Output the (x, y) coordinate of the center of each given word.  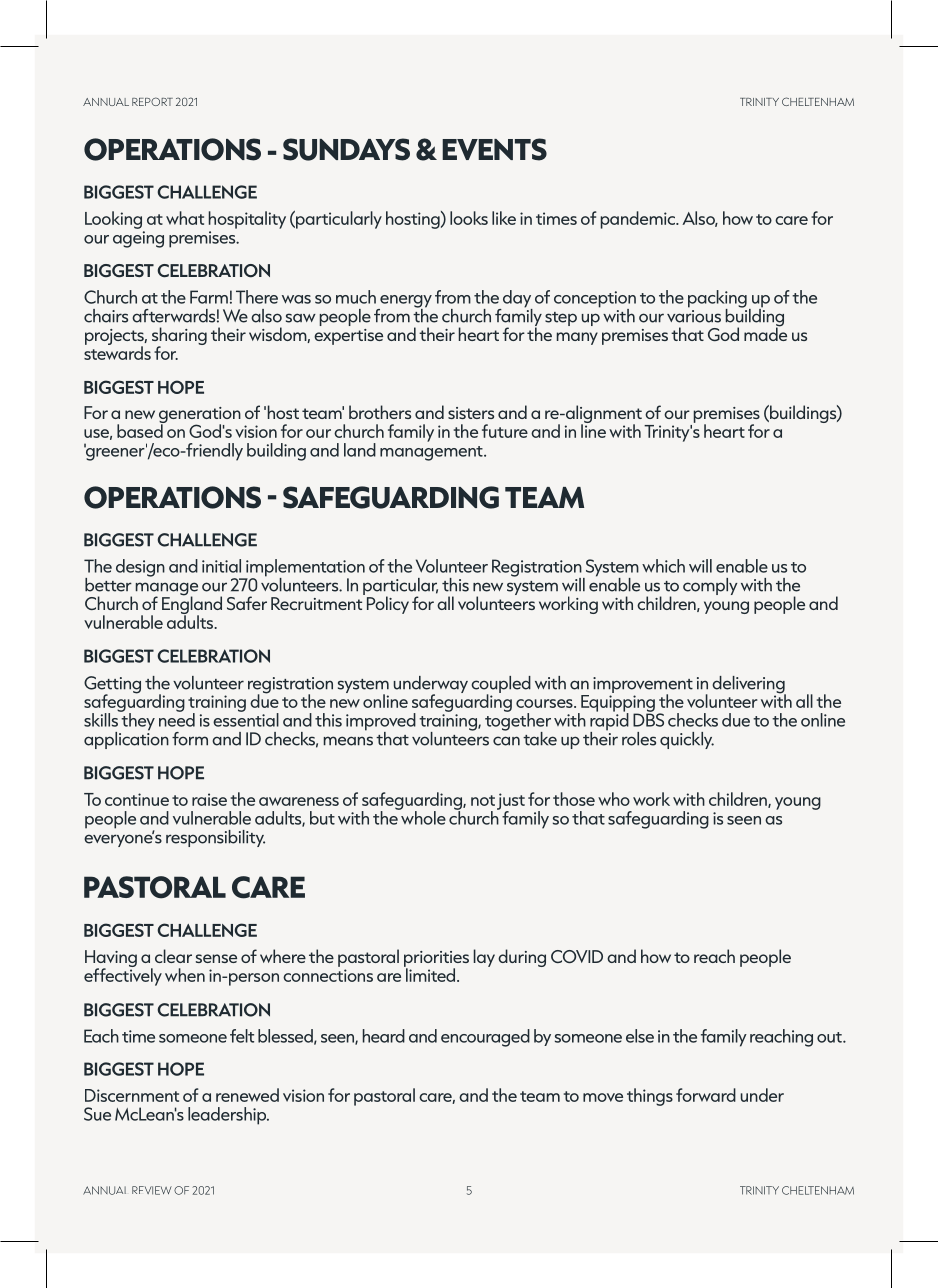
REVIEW (152, 1190)
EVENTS (494, 149)
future (505, 431)
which (663, 566)
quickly (687, 740)
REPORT (152, 101)
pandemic (639, 220)
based (141, 430)
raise (209, 799)
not (483, 800)
